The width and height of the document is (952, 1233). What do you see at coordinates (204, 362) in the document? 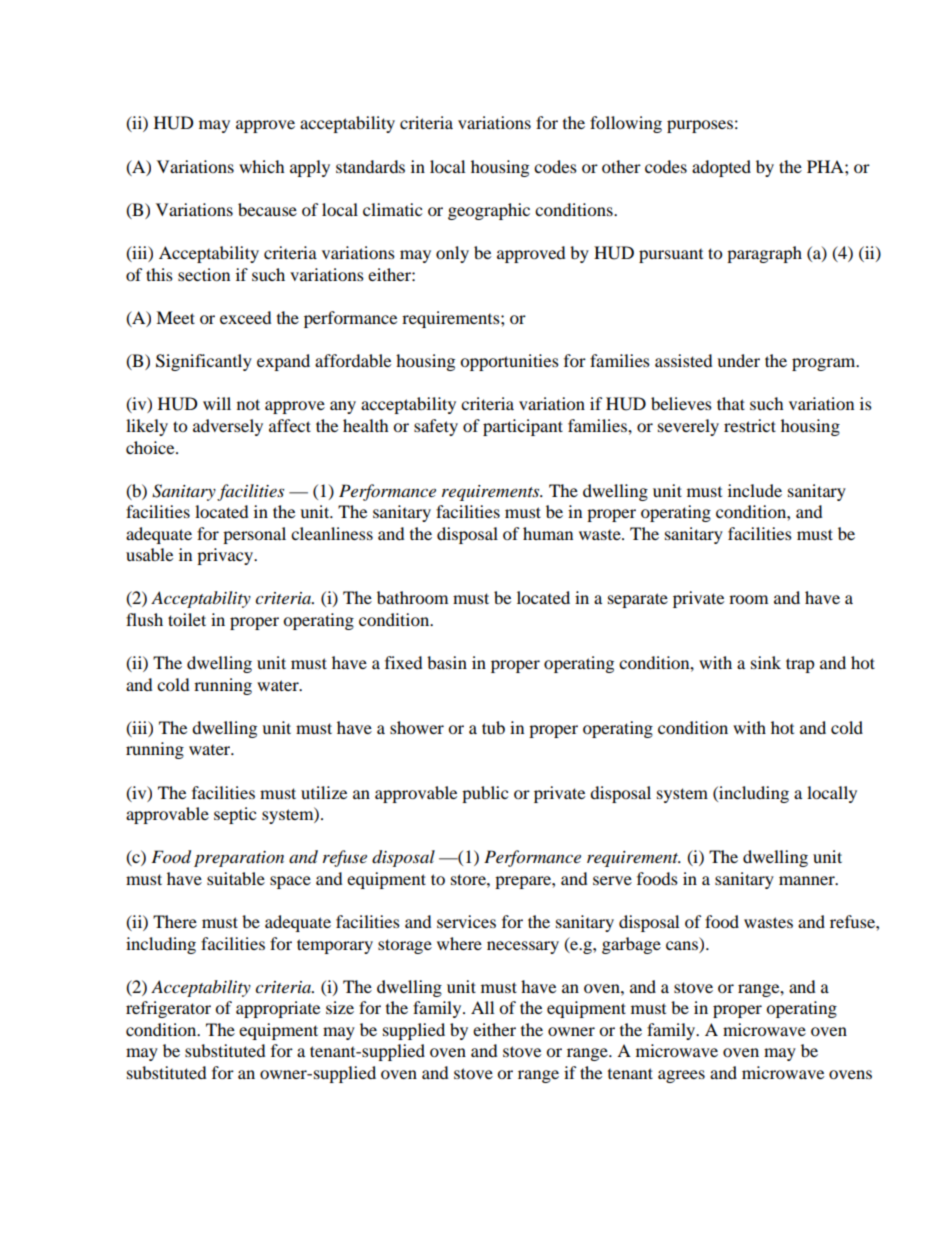
I see `Significantly` at bounding box center [204, 362].
